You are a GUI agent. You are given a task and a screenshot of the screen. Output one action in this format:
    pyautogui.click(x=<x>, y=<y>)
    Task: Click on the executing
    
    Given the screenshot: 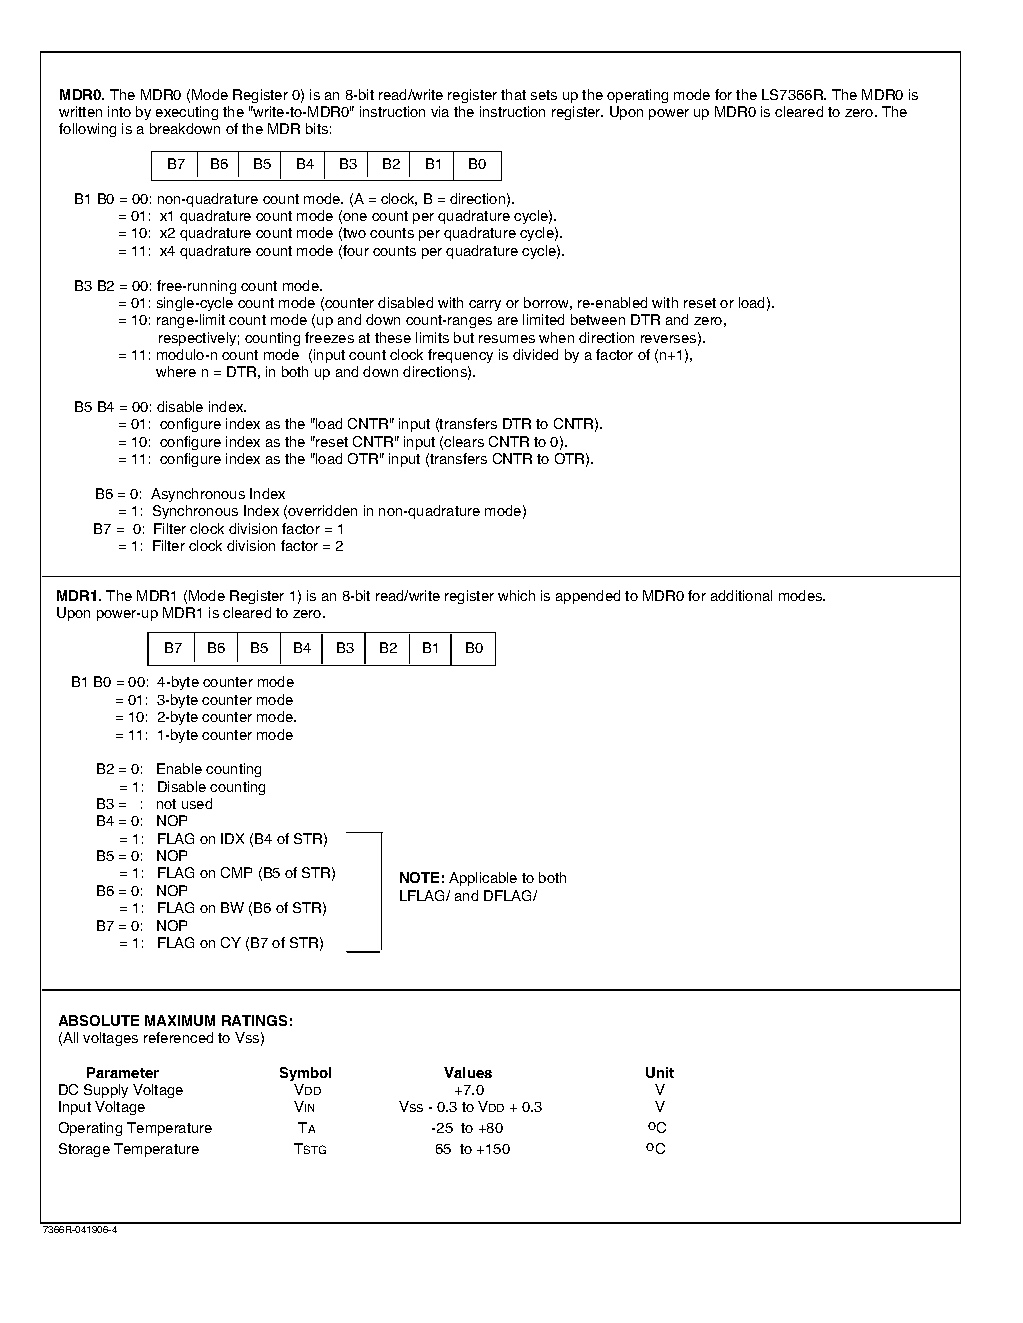 What is the action you would take?
    pyautogui.click(x=187, y=113)
